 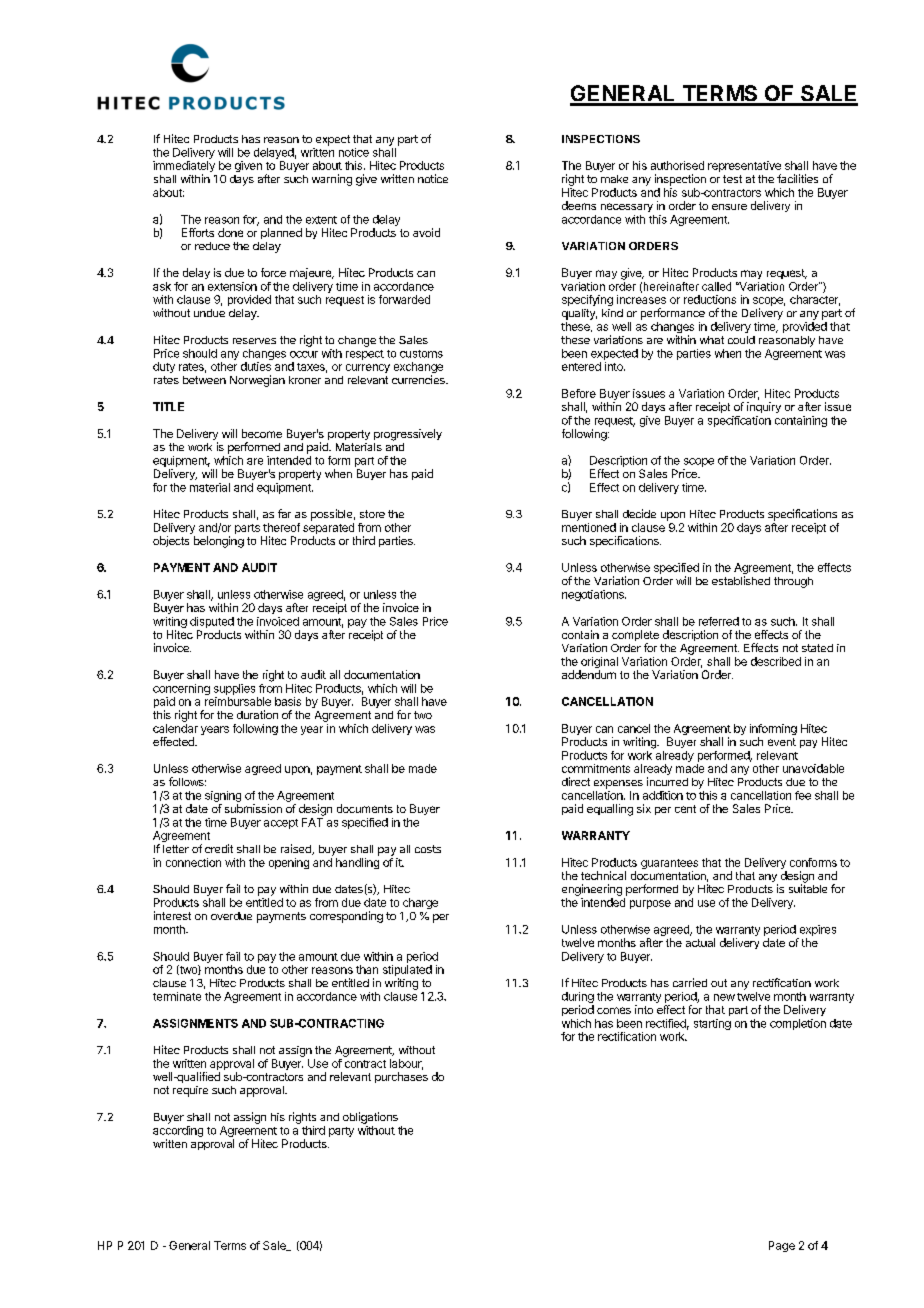 What do you see at coordinates (230, 232) in the screenshot?
I see `done` at bounding box center [230, 232].
